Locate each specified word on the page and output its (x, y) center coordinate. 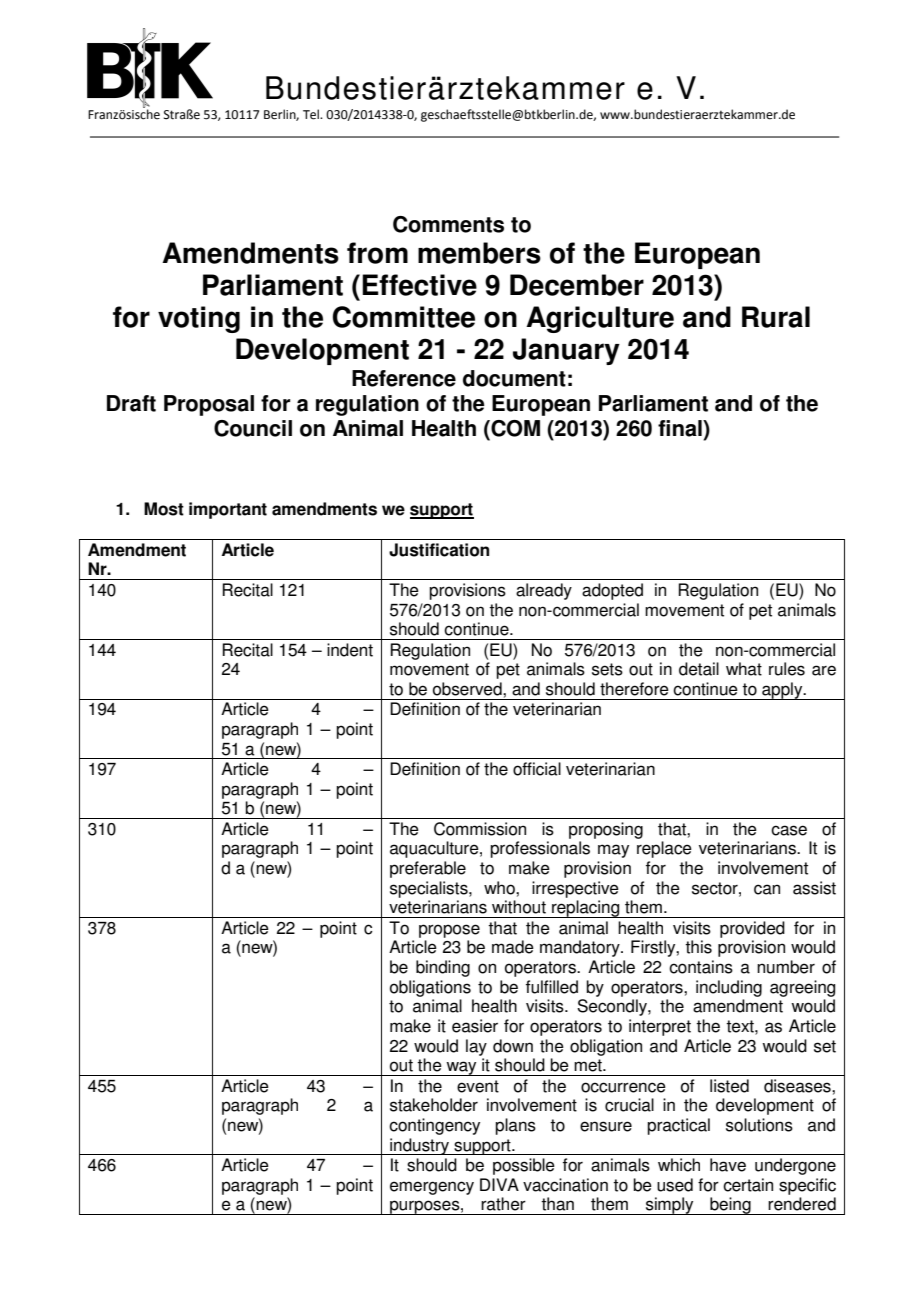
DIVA (499, 1184)
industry (420, 1146)
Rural (776, 317)
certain (748, 1185)
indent (350, 650)
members (479, 253)
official (537, 769)
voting (199, 319)
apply (782, 691)
